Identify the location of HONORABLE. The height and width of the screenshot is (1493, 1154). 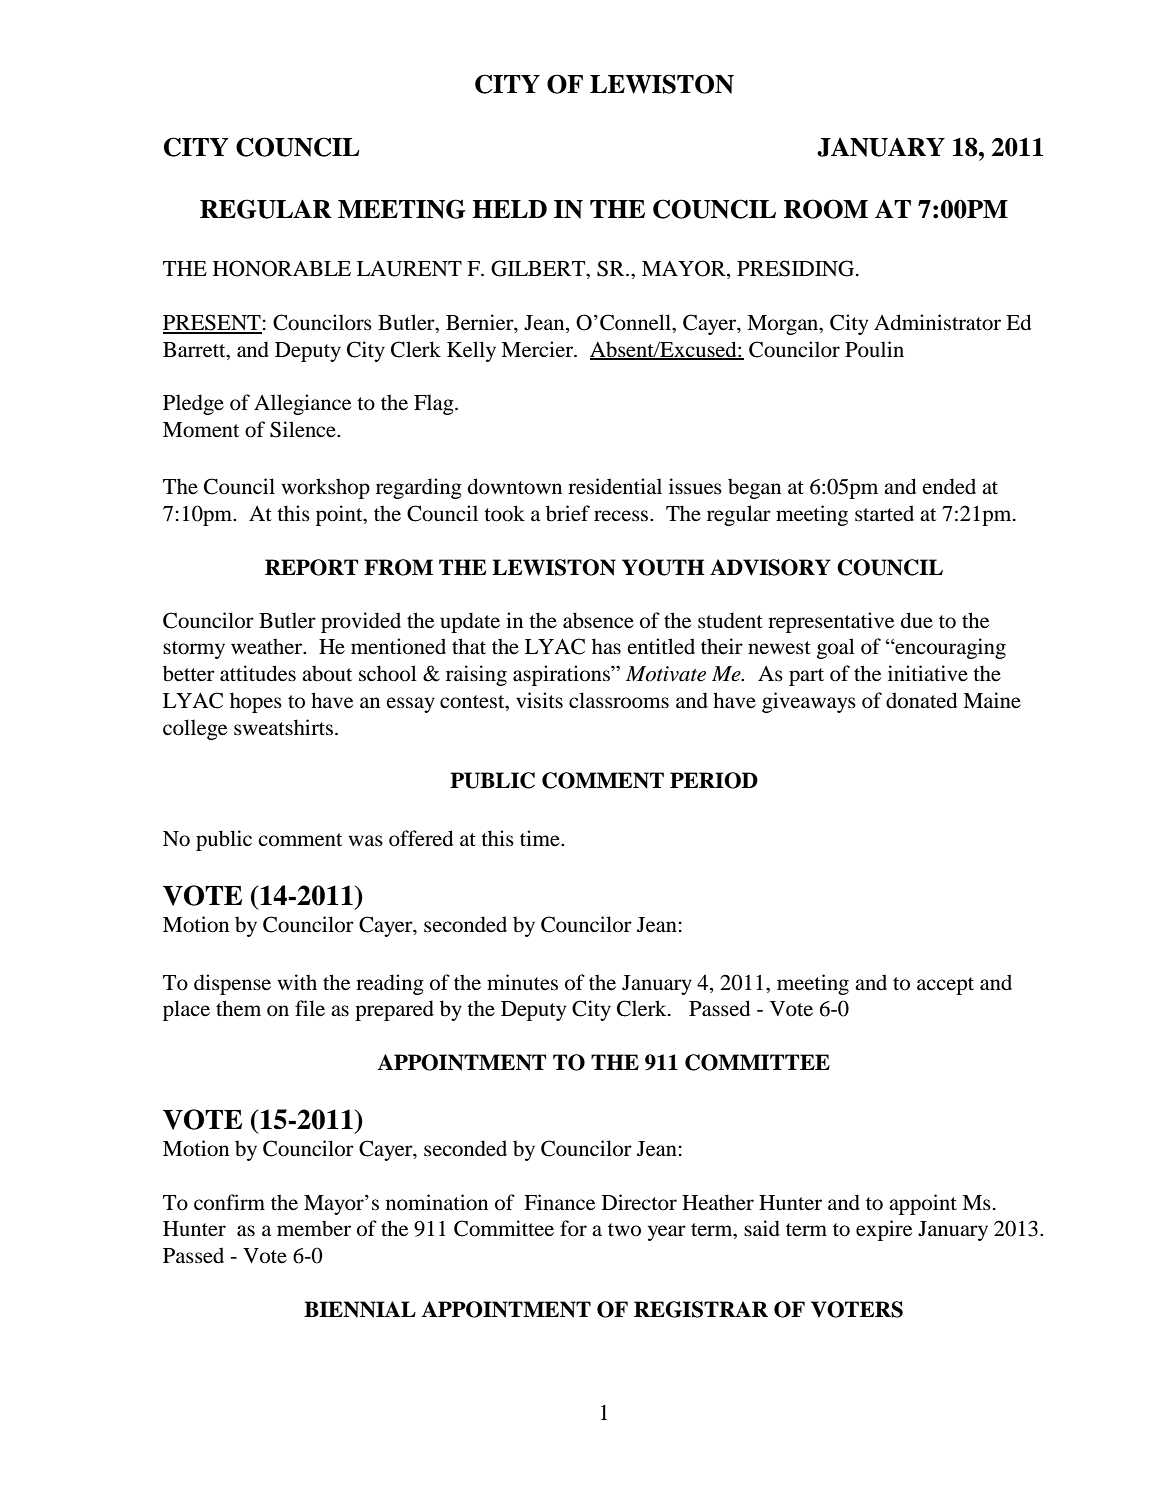
(282, 268).
